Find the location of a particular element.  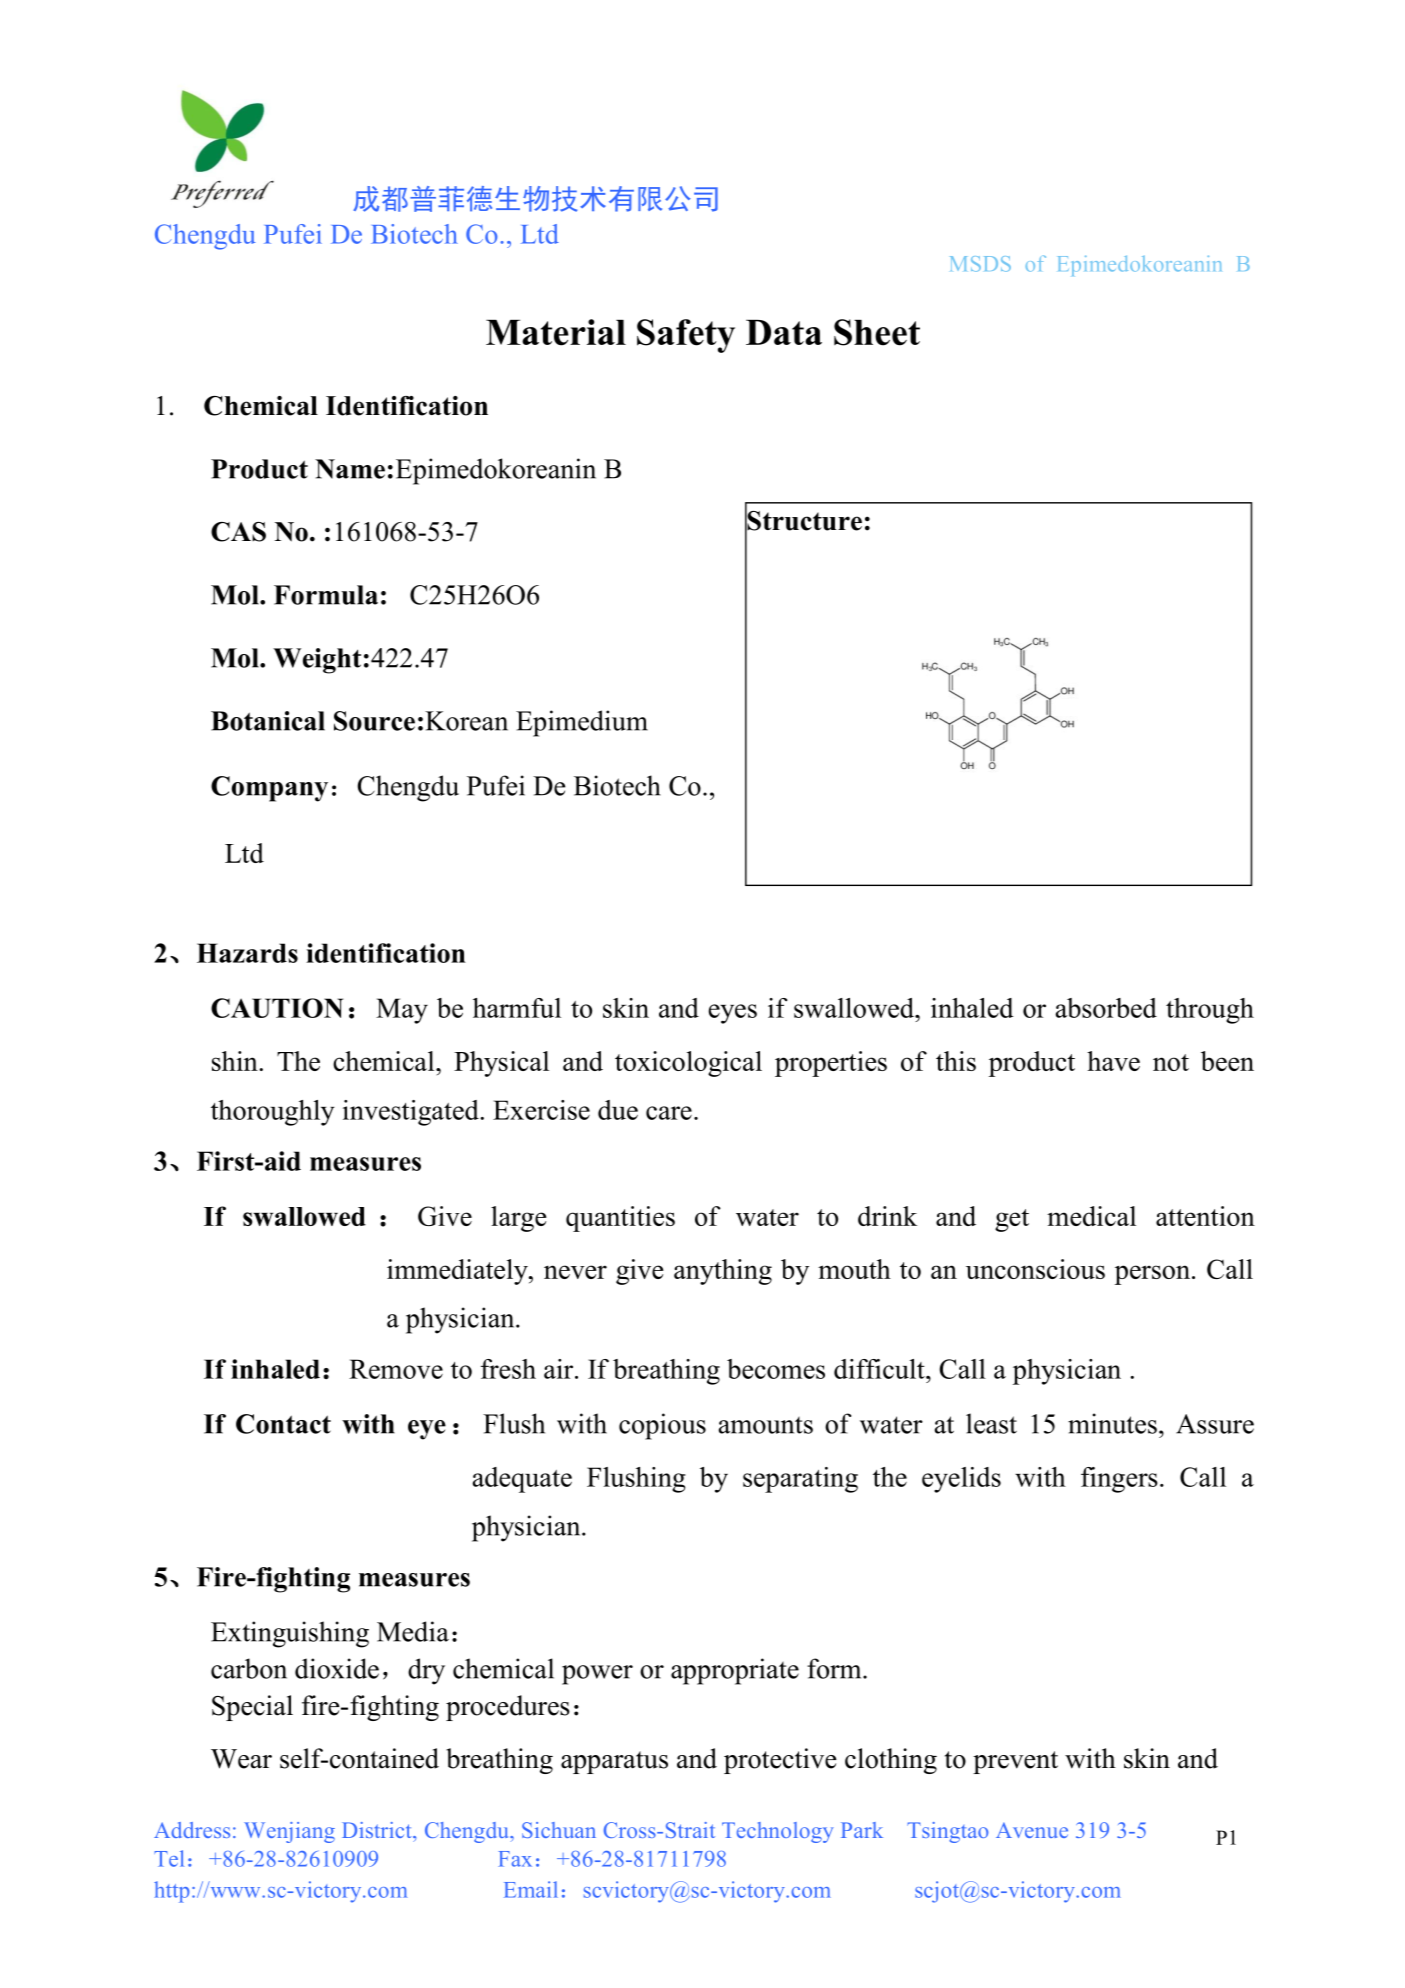

Material is located at coordinates (556, 332).
